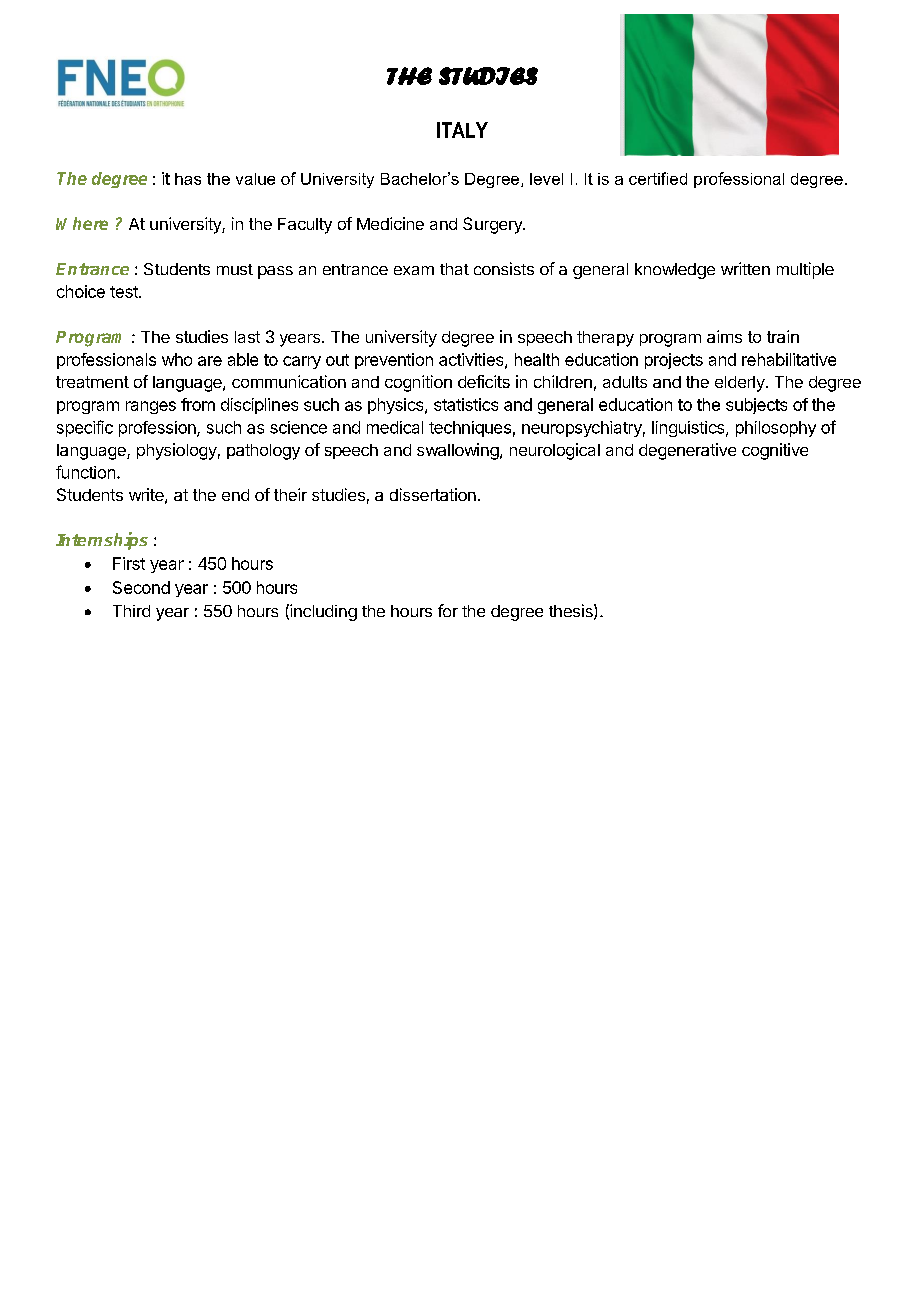  Describe the element at coordinates (177, 359) in the image. I see `who` at that location.
